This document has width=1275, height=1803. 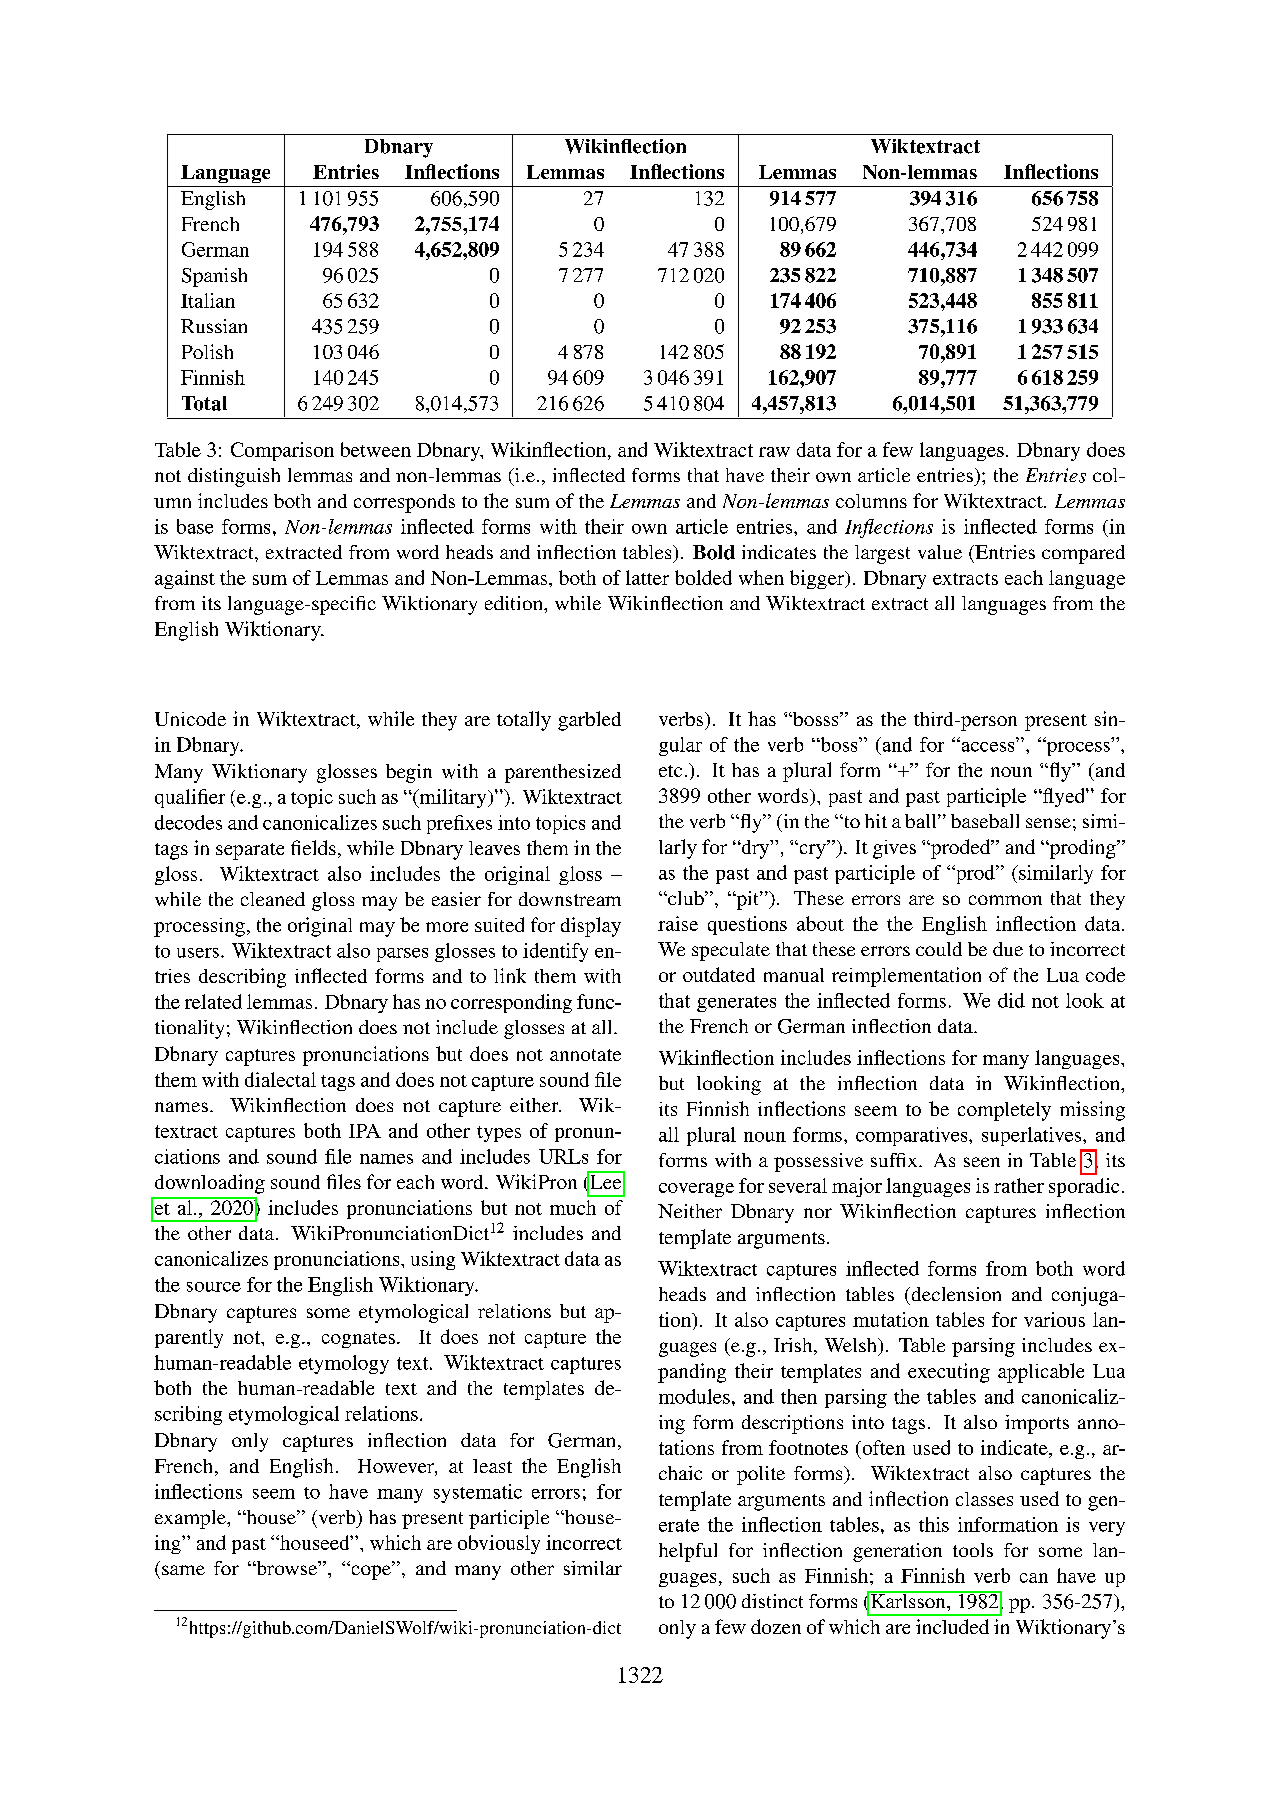 I want to click on columns, so click(x=871, y=501).
